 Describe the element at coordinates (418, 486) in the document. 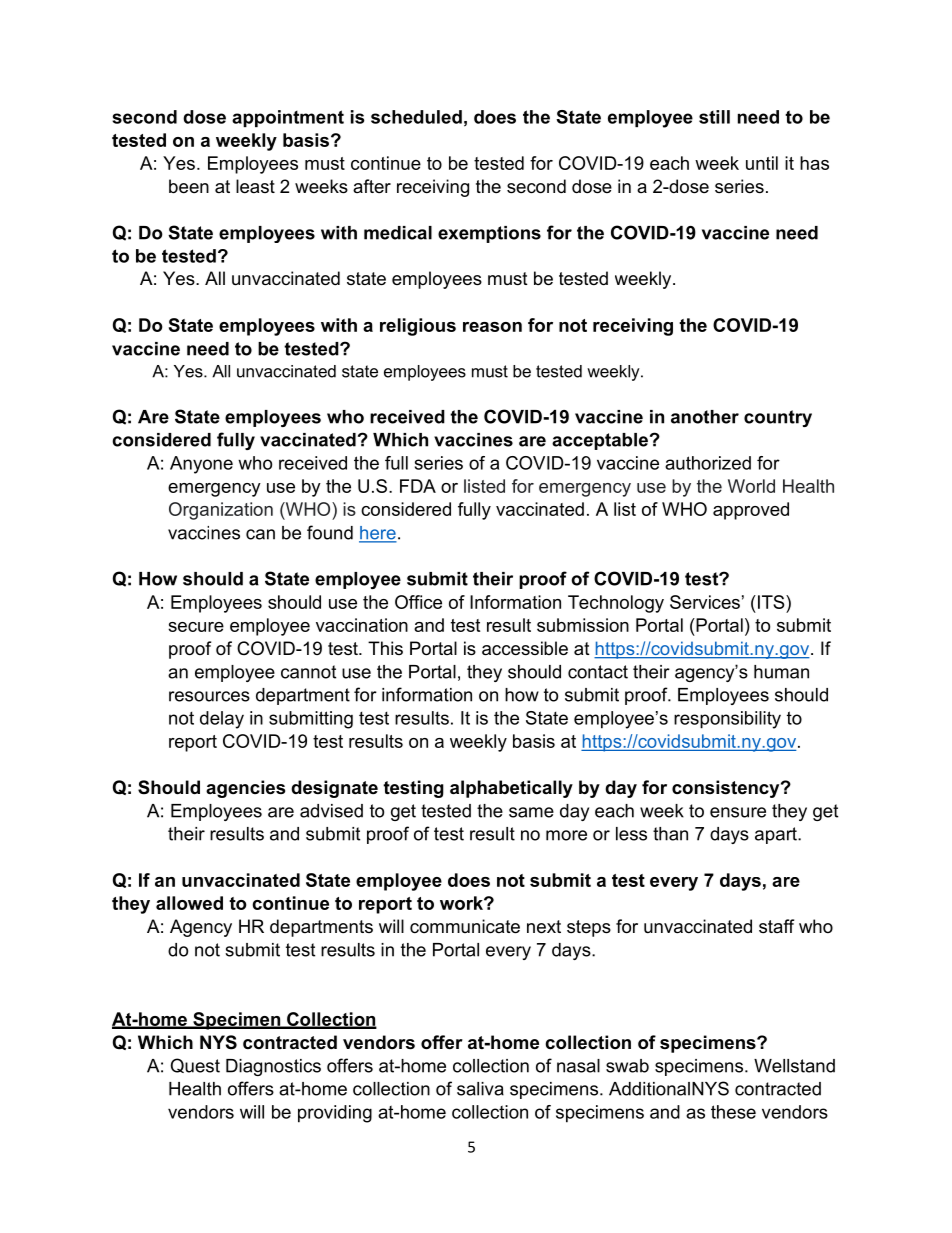

I see `FDA` at that location.
